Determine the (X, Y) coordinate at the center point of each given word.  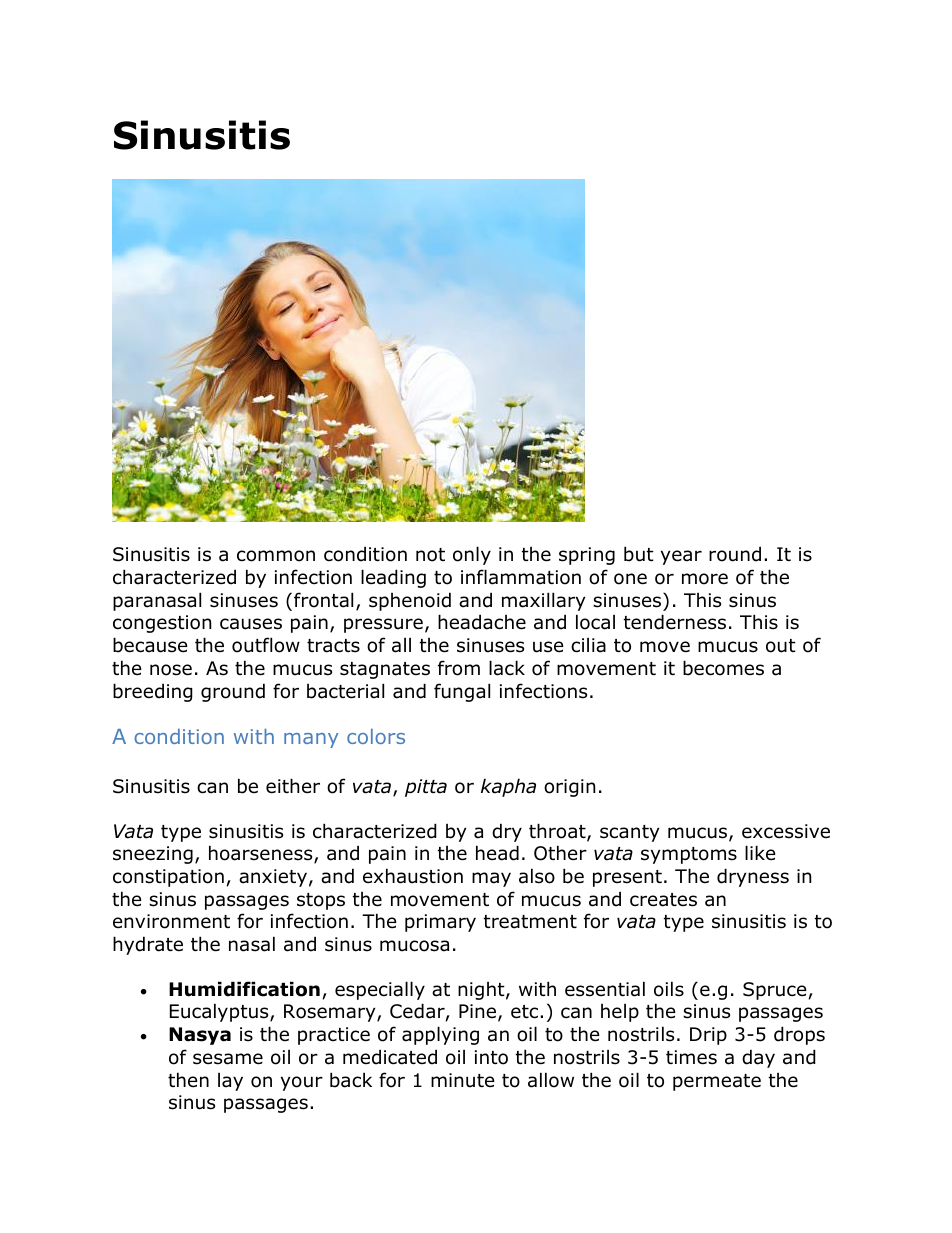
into (491, 1057)
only (472, 555)
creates (663, 900)
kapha (508, 787)
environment (171, 921)
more (705, 579)
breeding (153, 692)
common (276, 556)
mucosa (414, 946)
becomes (723, 668)
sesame (228, 1059)
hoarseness (262, 854)
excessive (786, 831)
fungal (462, 692)
